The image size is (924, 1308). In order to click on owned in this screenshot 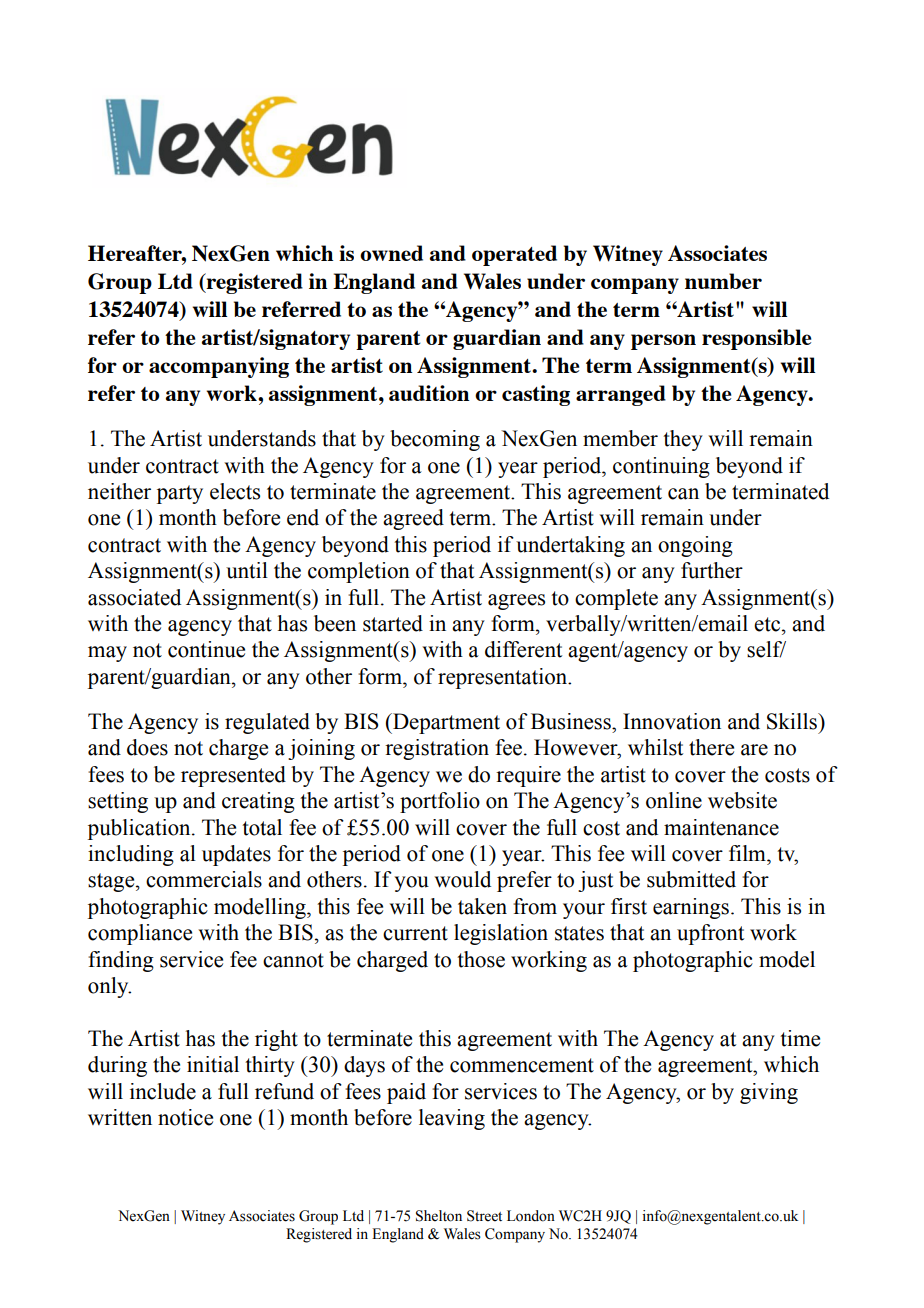, I will do `click(391, 253)`.
